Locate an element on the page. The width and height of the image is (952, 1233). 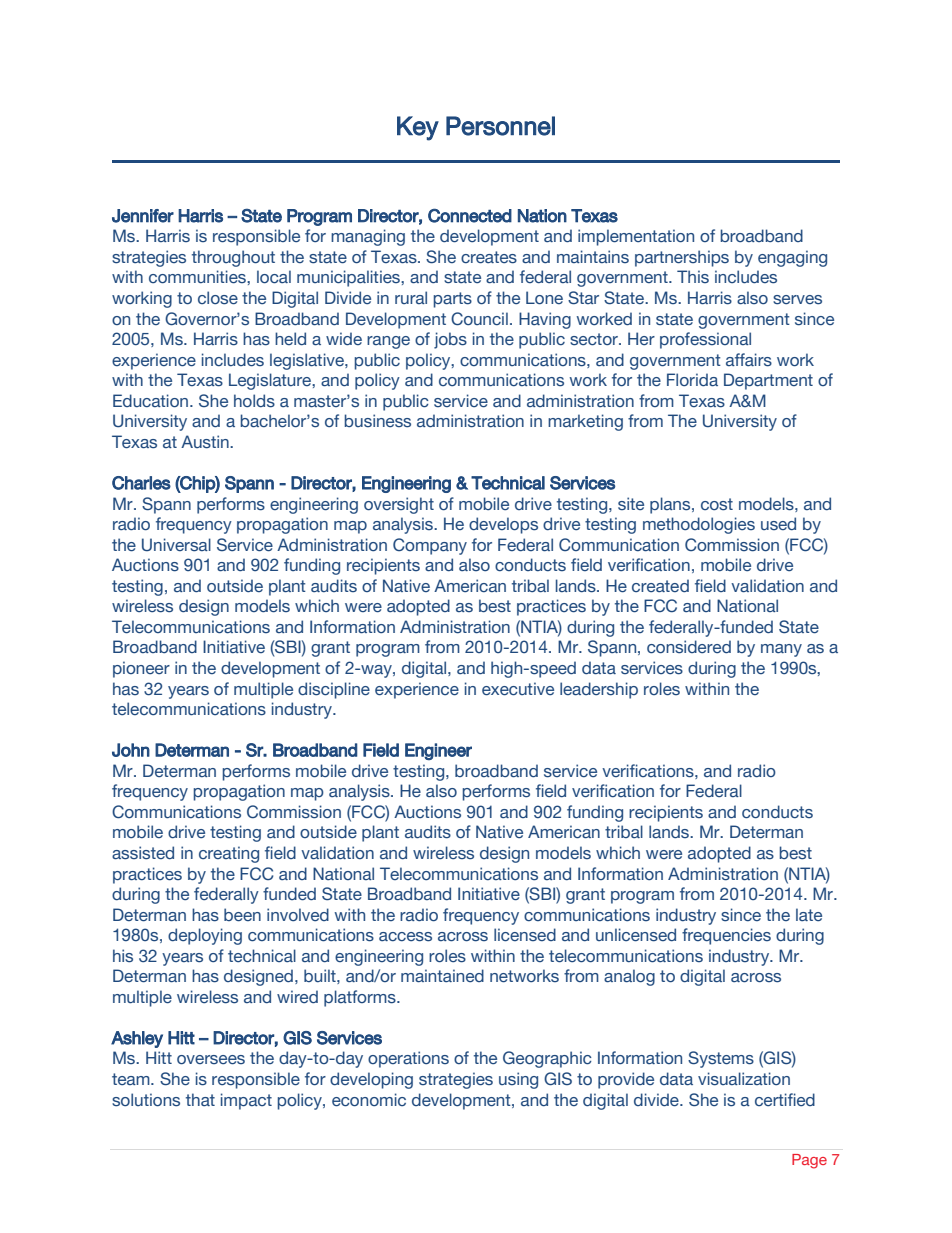
that is located at coordinates (200, 1099).
